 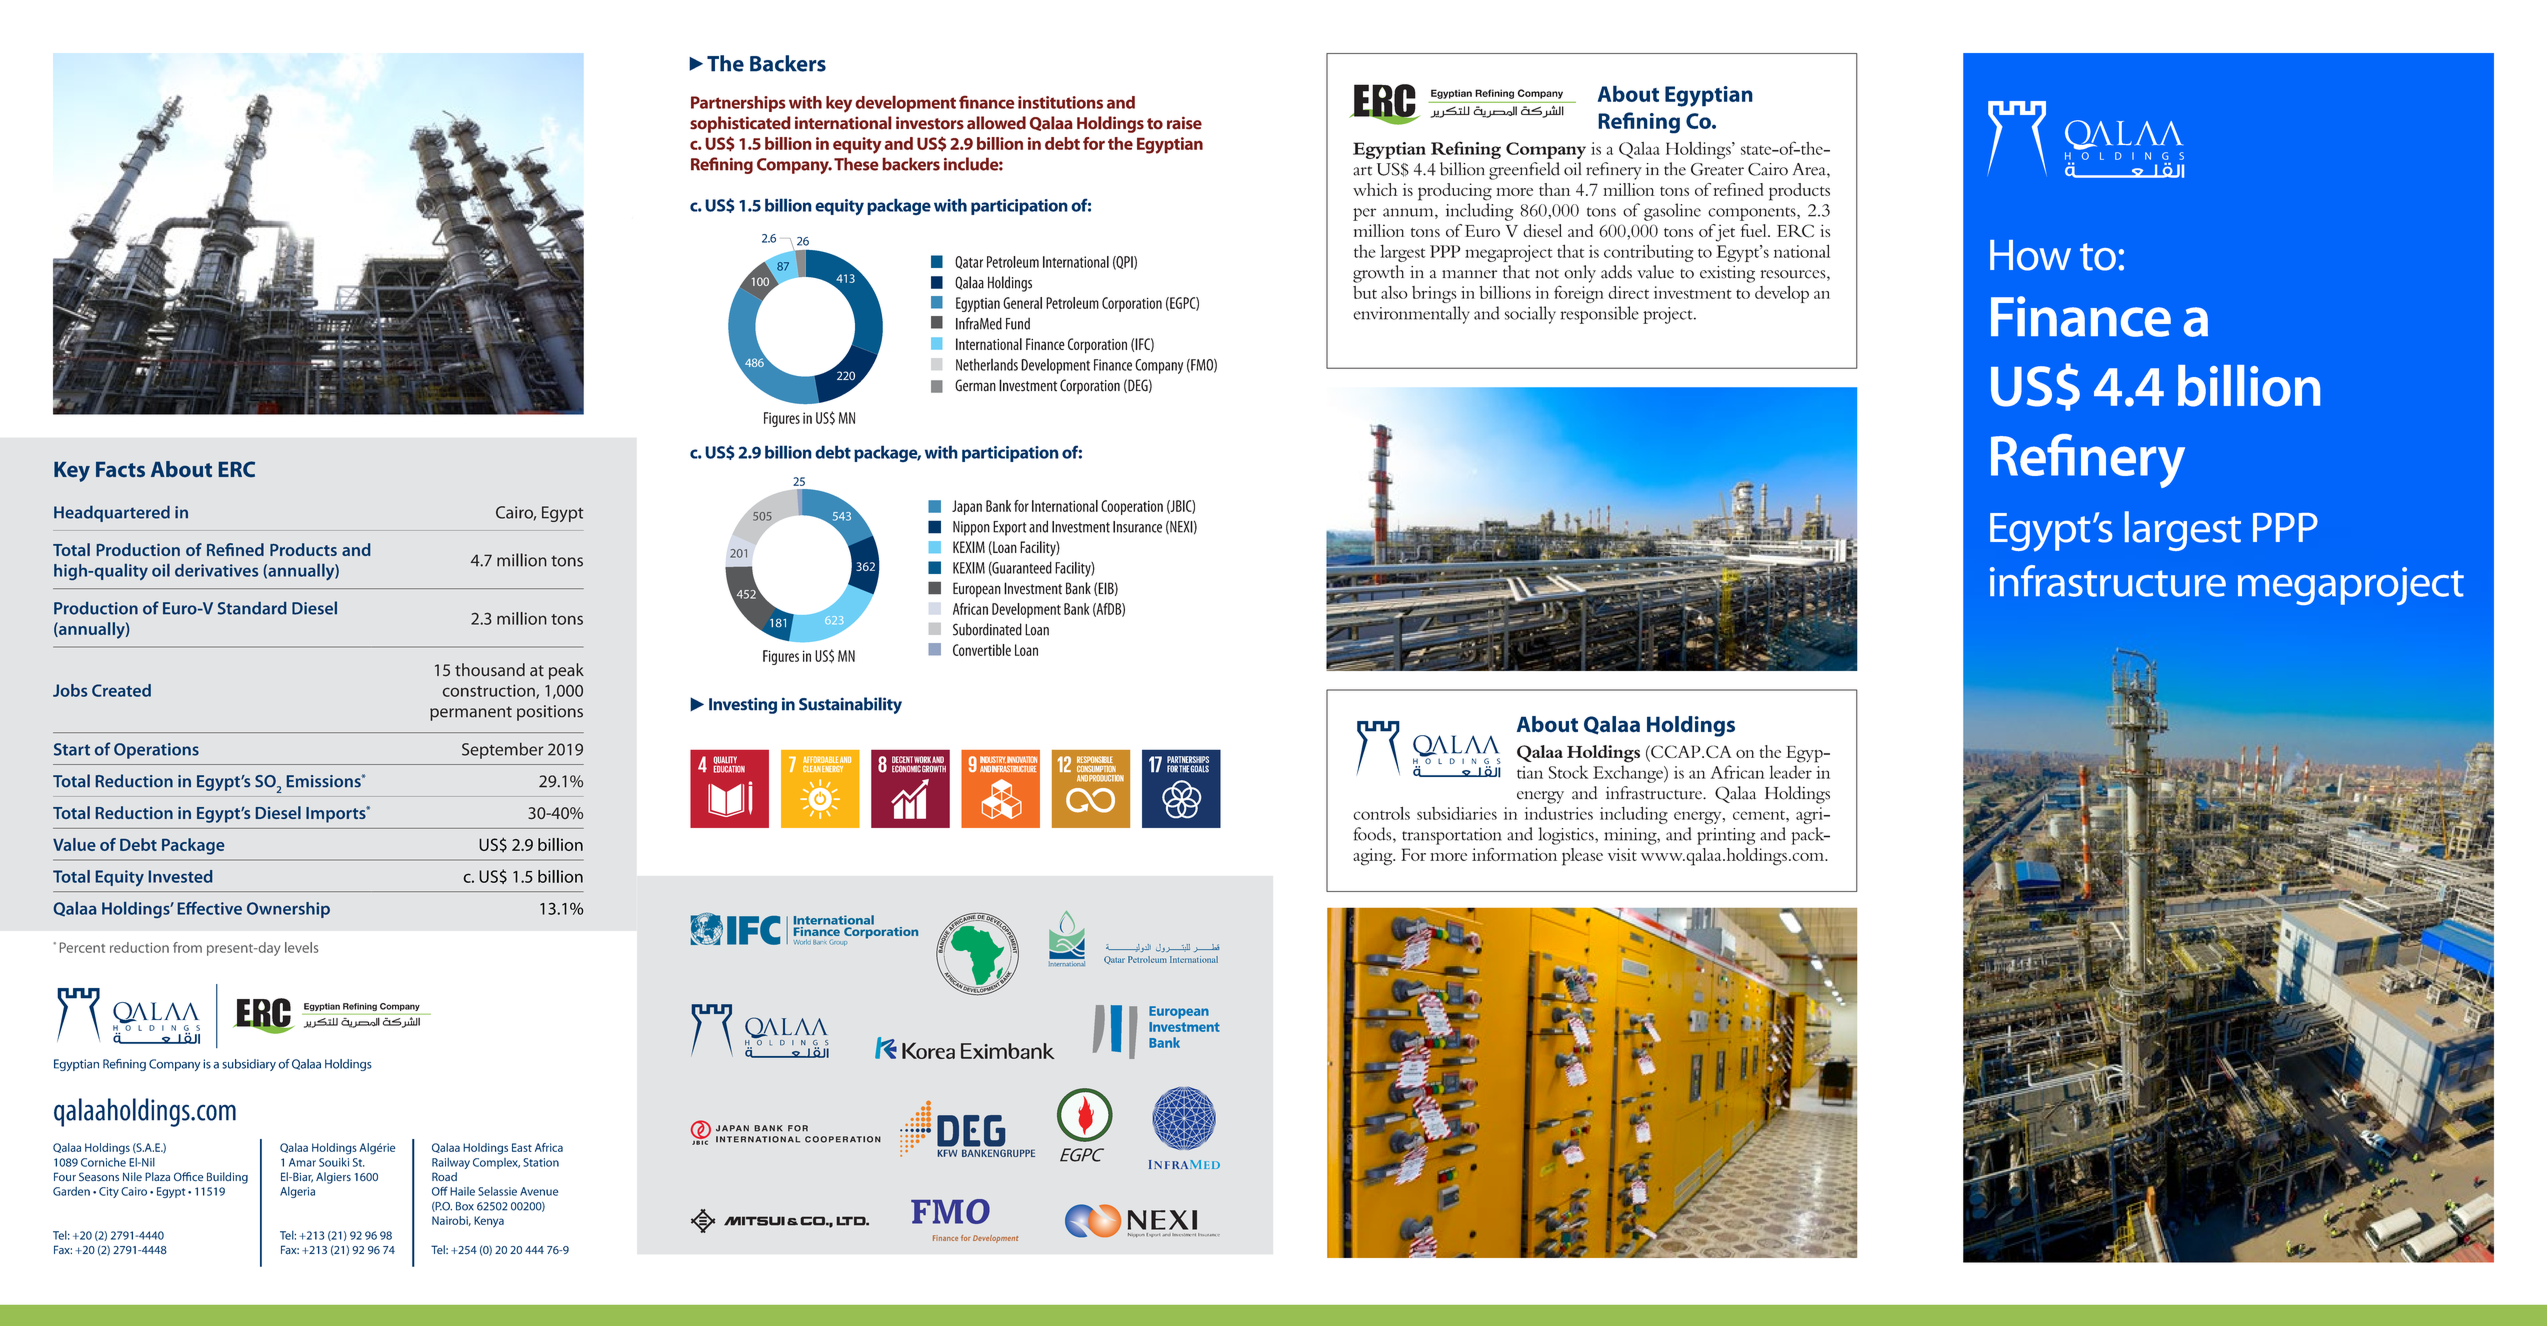 I want to click on controls, so click(x=1381, y=813).
